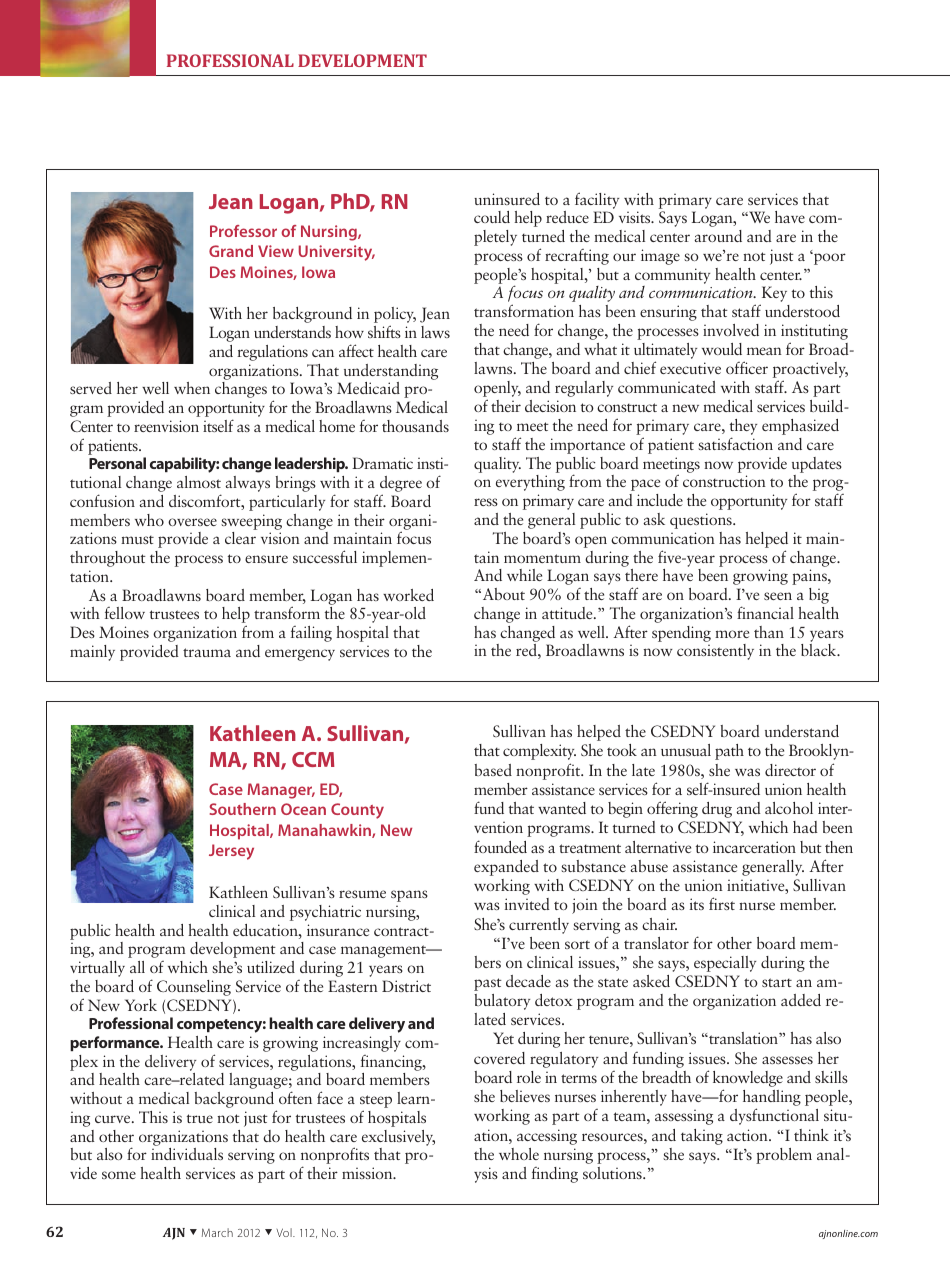 This document has width=950, height=1288. Describe the element at coordinates (231, 251) in the document. I see `Grand` at that location.
